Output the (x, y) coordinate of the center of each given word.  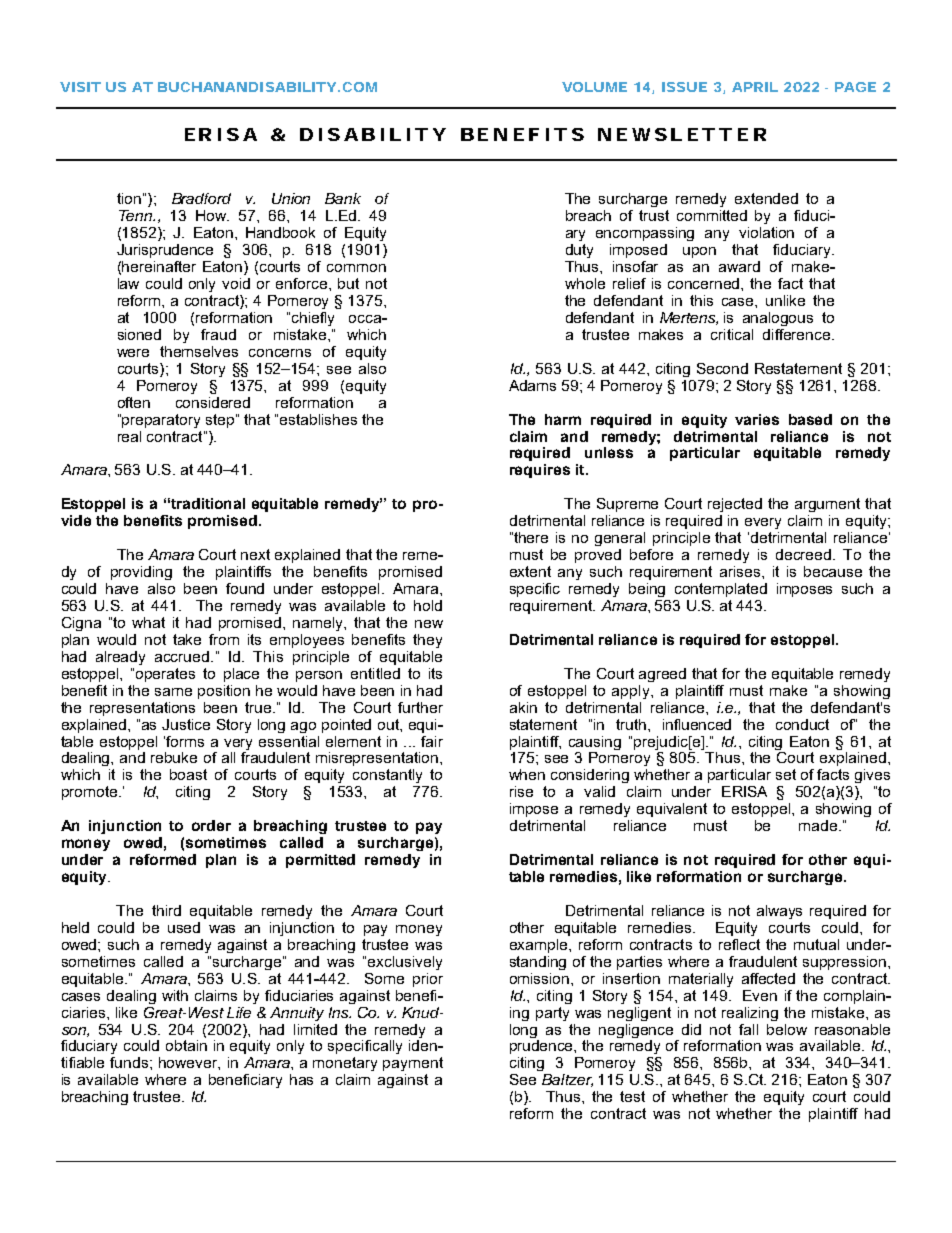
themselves (199, 351)
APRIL (755, 87)
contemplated (721, 590)
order (211, 825)
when (527, 774)
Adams (532, 385)
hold (428, 605)
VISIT (80, 87)
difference (798, 334)
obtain (186, 1045)
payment (413, 1064)
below (787, 1029)
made (819, 825)
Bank (343, 198)
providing (141, 573)
